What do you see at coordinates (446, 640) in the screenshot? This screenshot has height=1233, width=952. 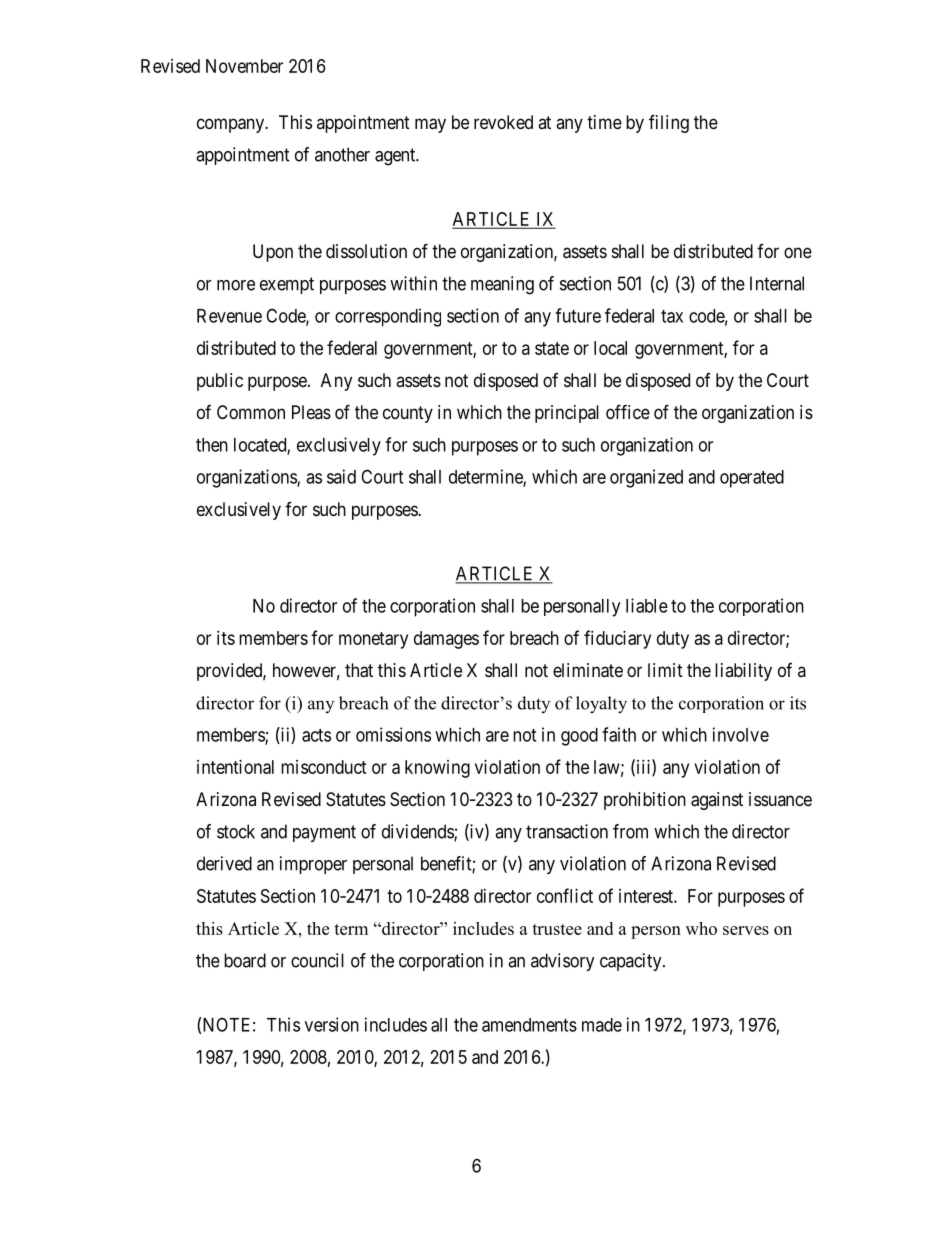 I see `damages` at bounding box center [446, 640].
